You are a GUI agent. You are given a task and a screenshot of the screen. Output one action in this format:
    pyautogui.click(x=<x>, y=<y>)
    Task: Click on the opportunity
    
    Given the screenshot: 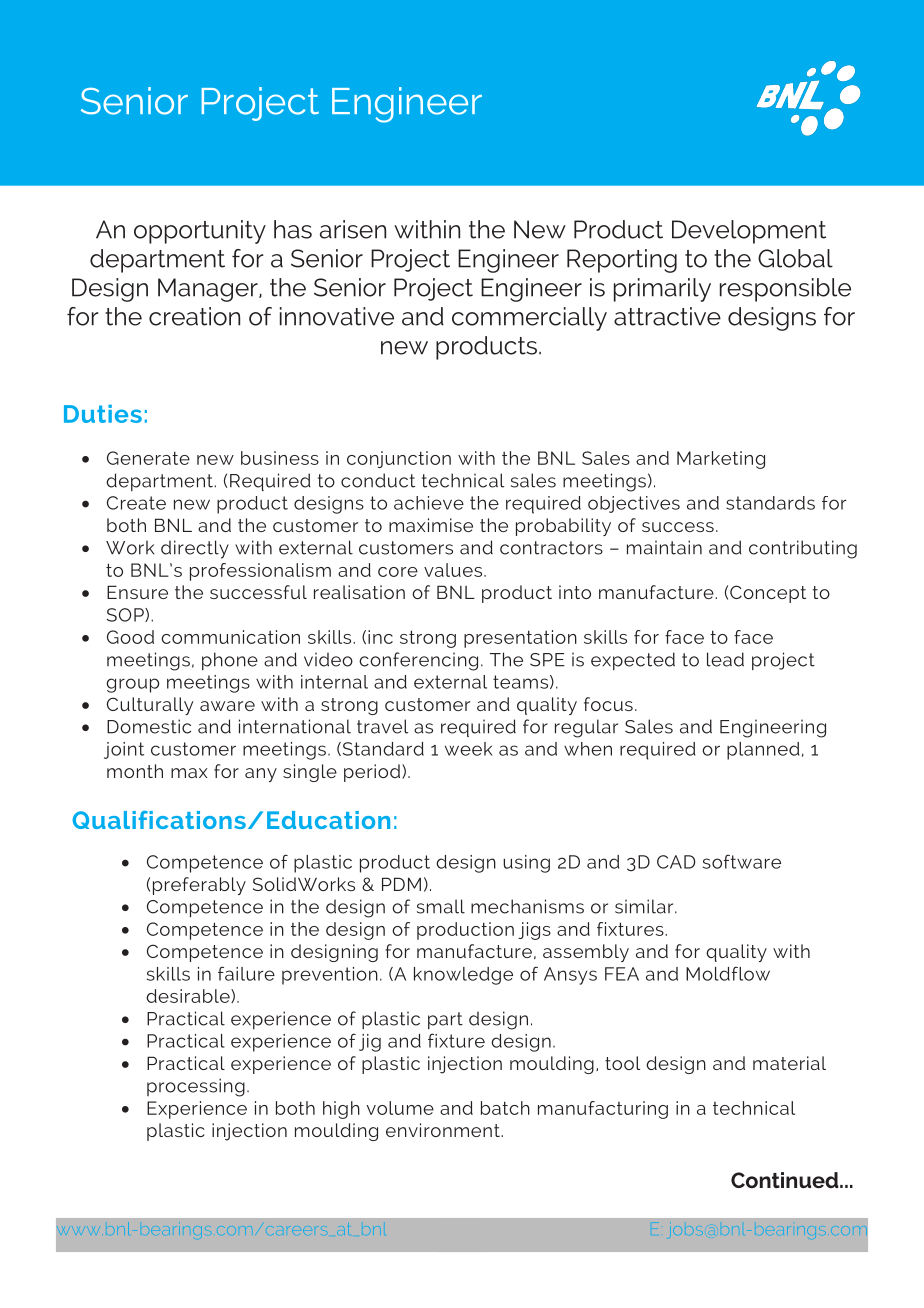 What is the action you would take?
    pyautogui.click(x=200, y=232)
